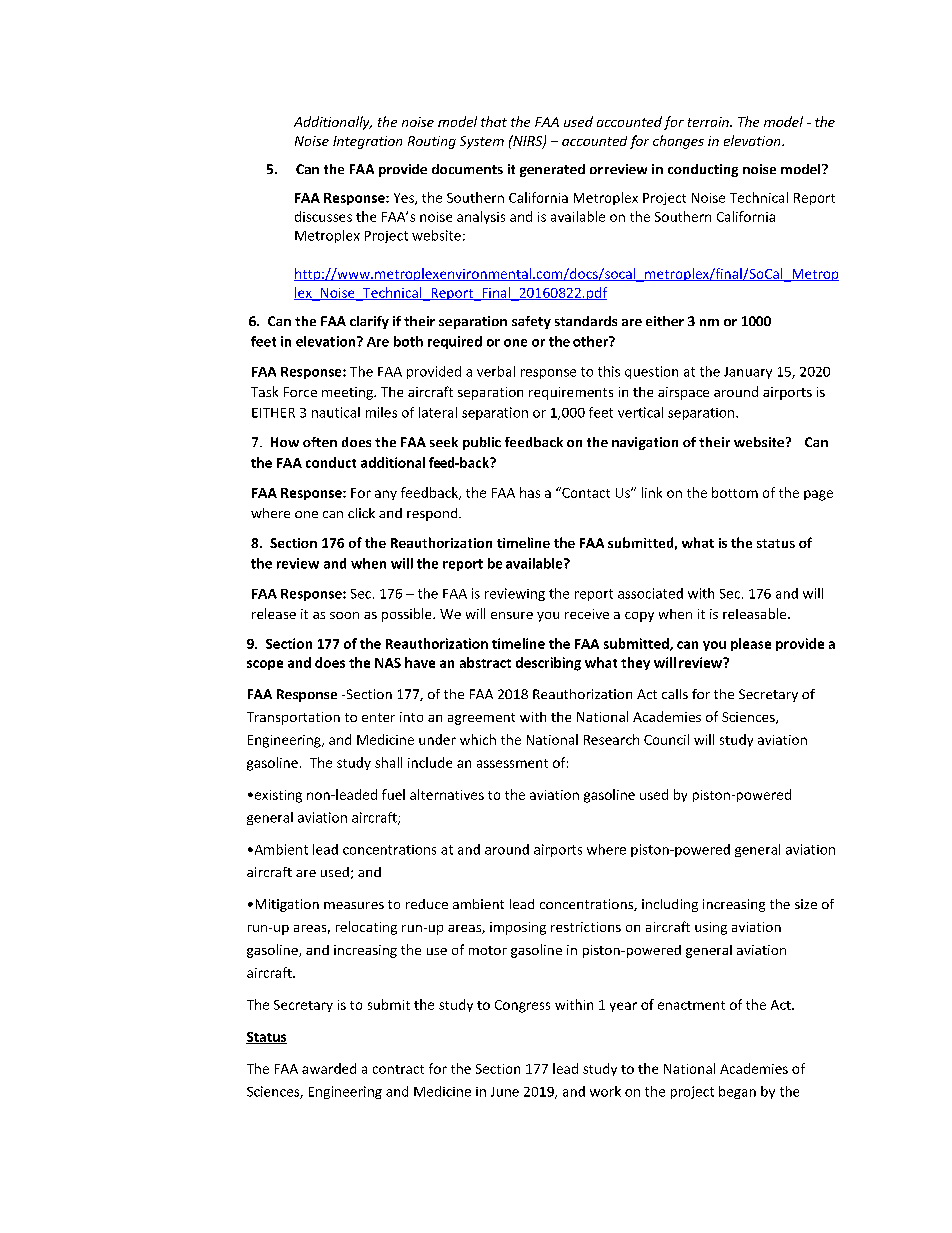  Describe the element at coordinates (709, 122) in the screenshot. I see `terrain` at that location.
